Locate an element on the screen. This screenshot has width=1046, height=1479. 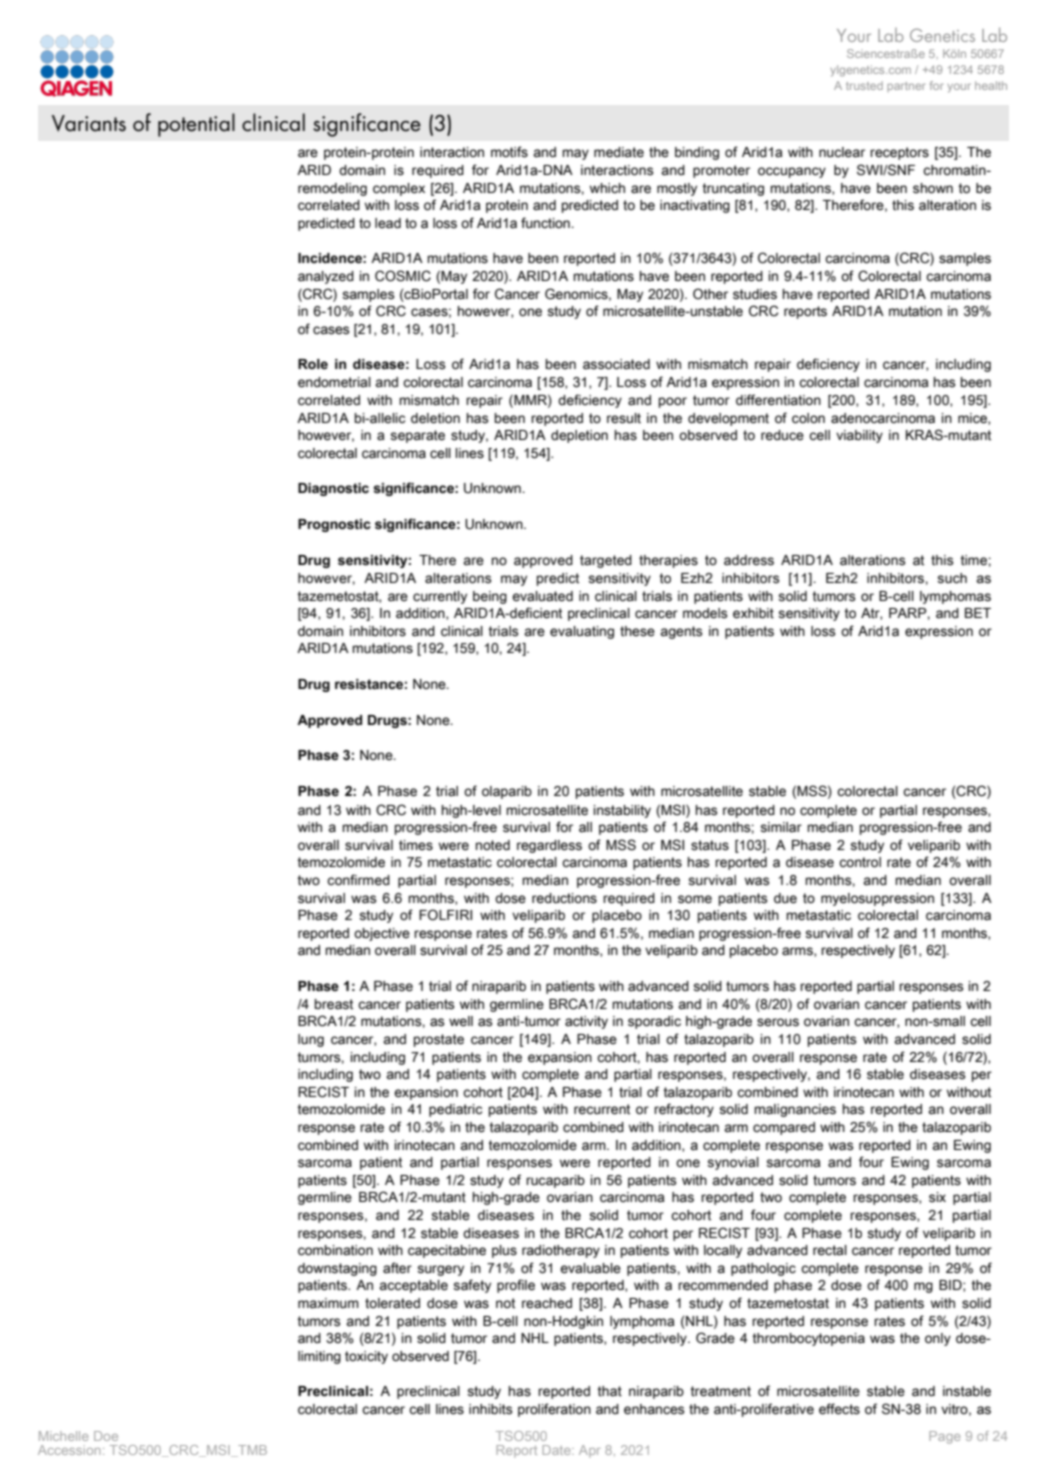
potential is located at coordinates (196, 125).
